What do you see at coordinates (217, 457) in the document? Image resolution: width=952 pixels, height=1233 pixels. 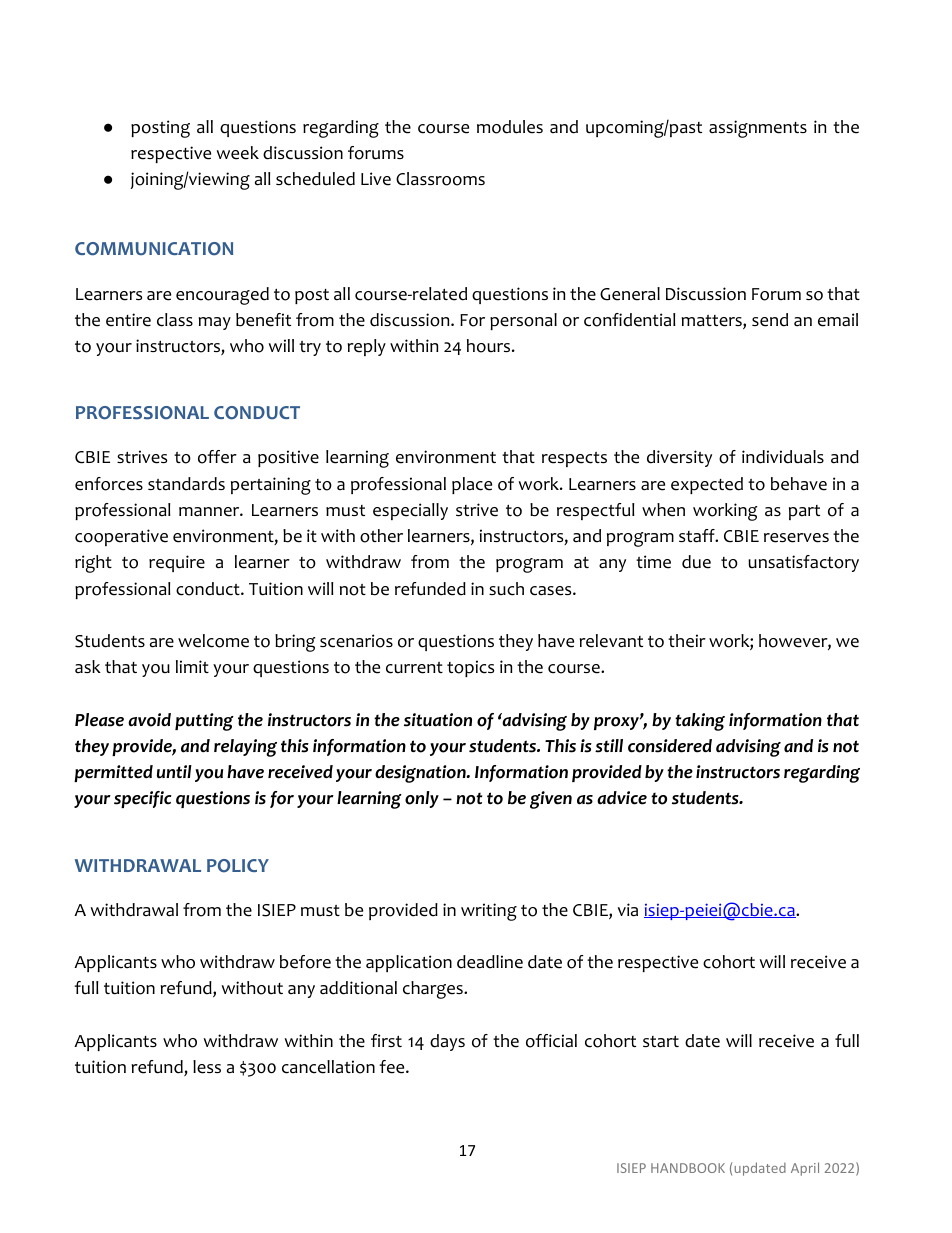 I see `offer` at bounding box center [217, 457].
